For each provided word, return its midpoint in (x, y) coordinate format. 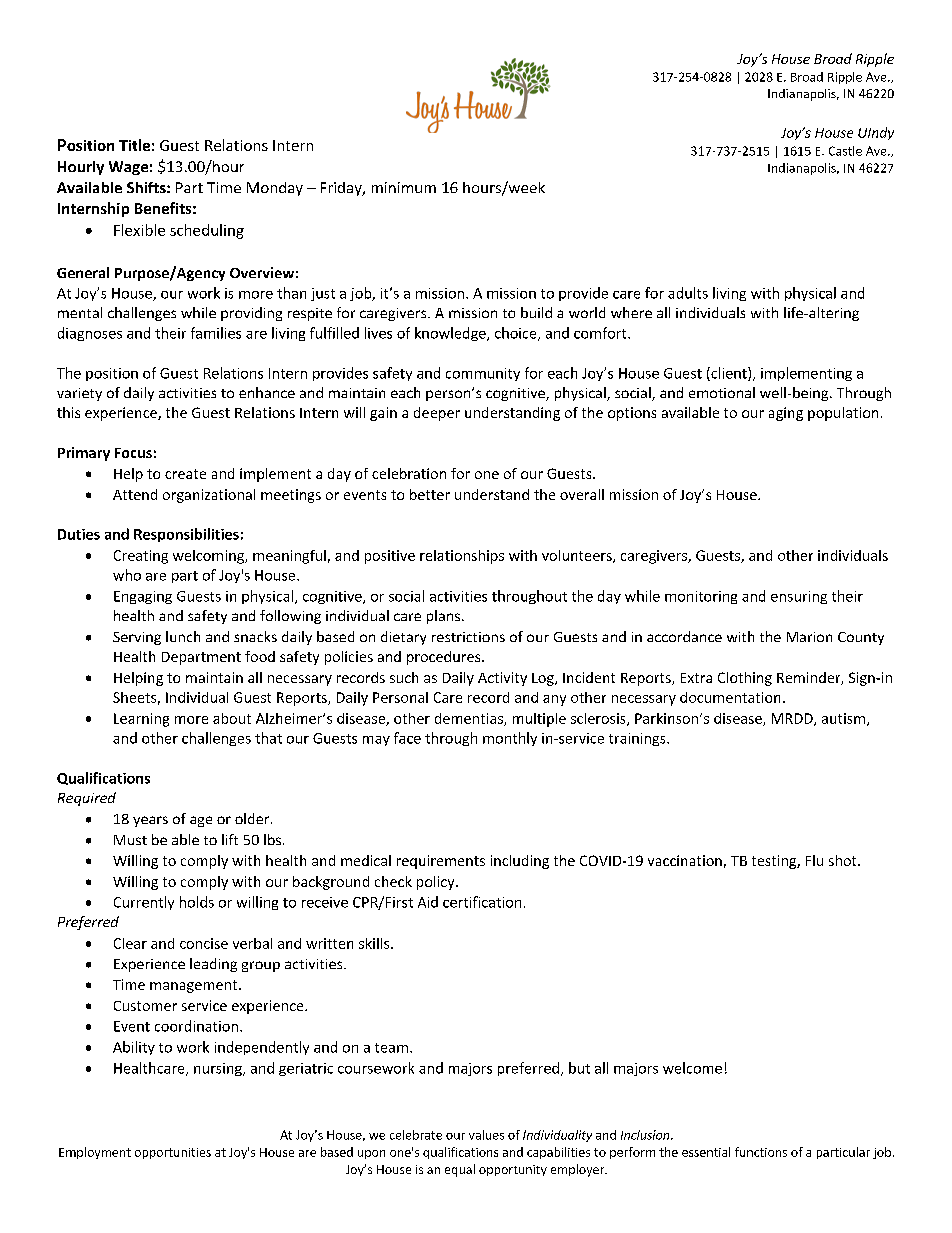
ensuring (799, 597)
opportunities (173, 1153)
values (486, 1135)
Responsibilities (186, 535)
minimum (404, 187)
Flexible (139, 230)
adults (688, 293)
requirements (441, 862)
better (430, 494)
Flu (814, 860)
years (150, 821)
